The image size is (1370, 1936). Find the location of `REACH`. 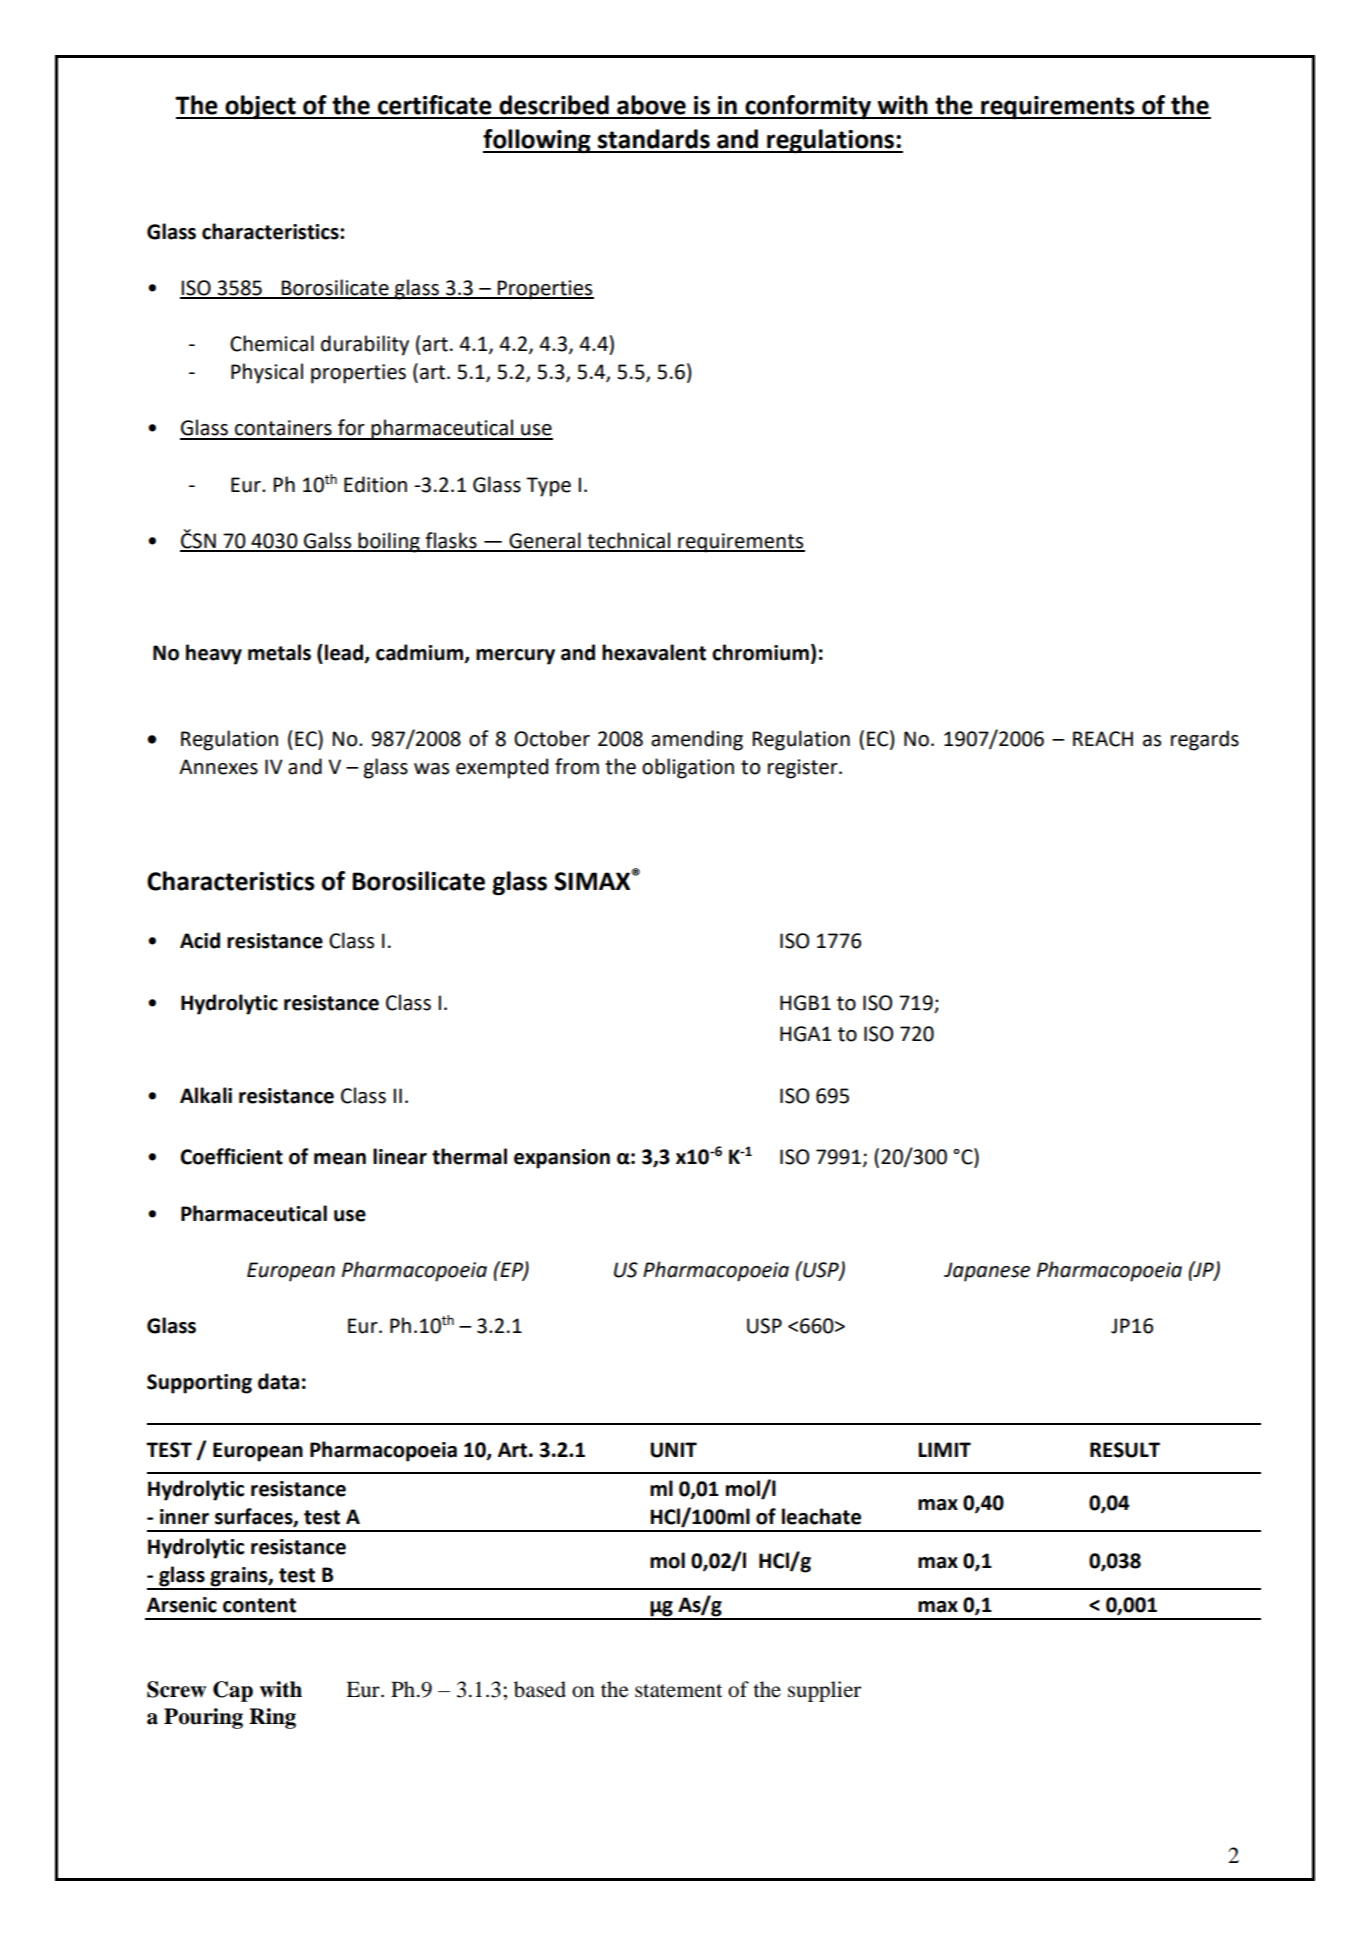

REACH is located at coordinates (1103, 739).
